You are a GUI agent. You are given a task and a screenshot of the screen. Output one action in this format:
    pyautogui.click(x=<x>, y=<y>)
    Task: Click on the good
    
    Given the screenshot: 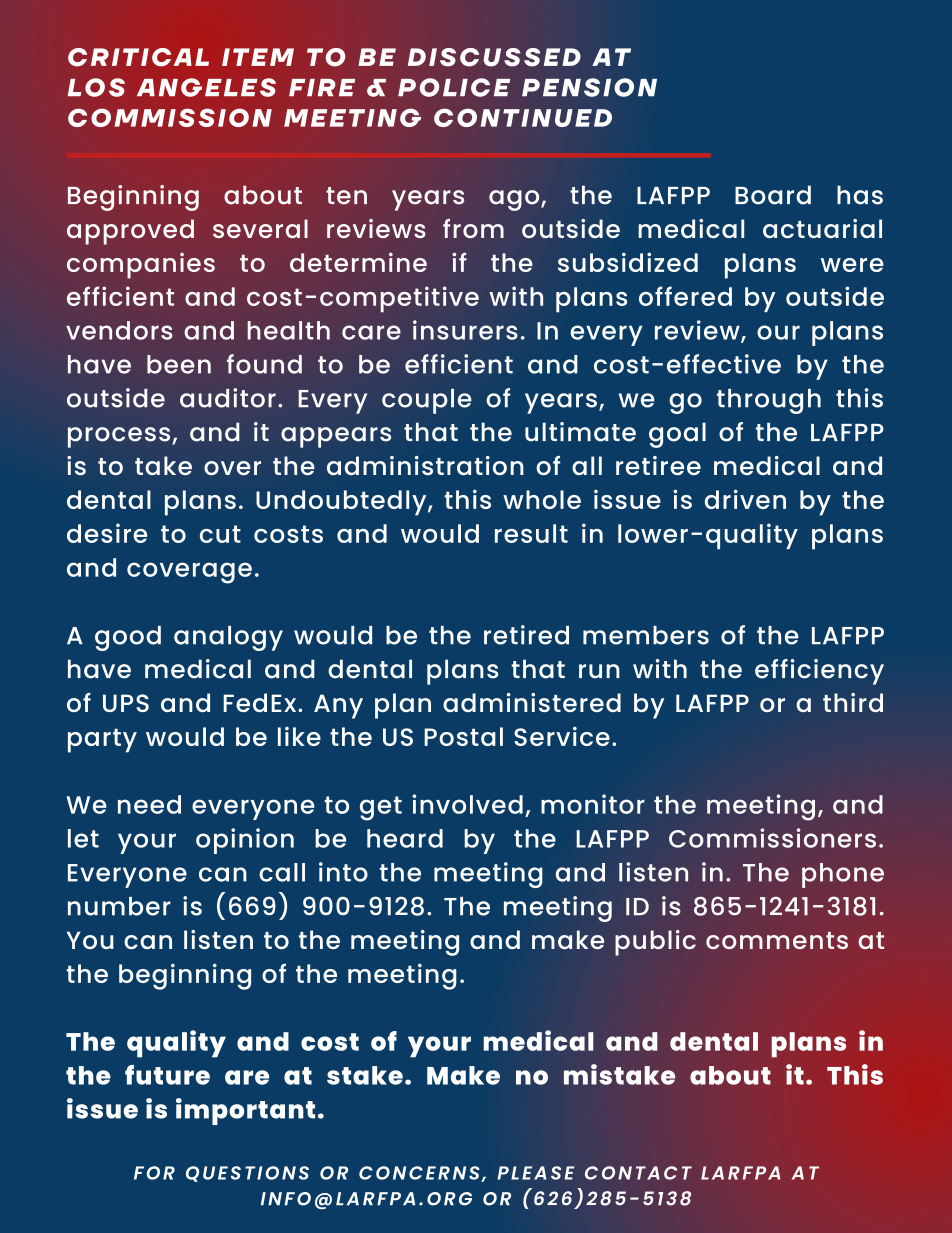 What is the action you would take?
    pyautogui.click(x=128, y=638)
